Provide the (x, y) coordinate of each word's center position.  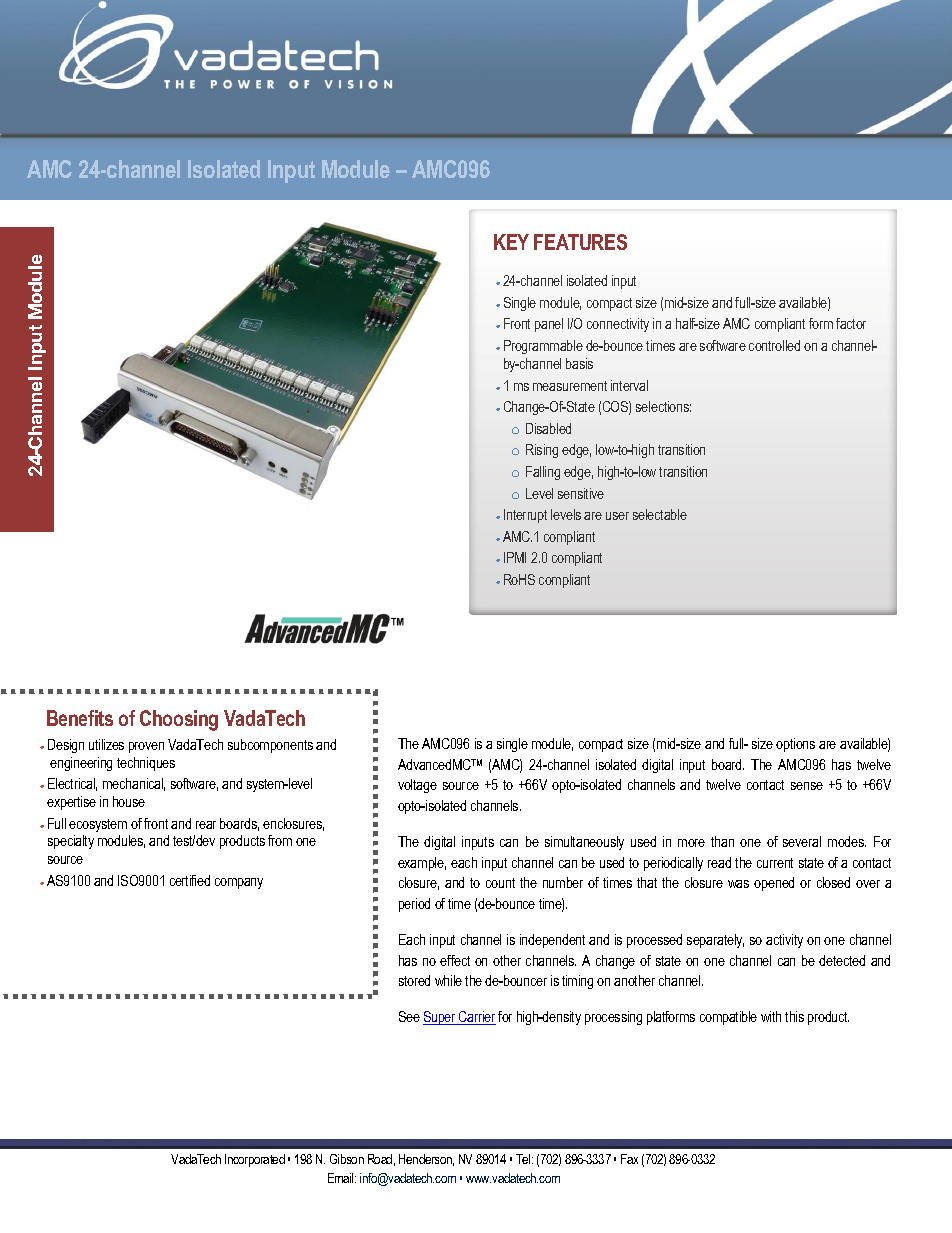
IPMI (515, 557)
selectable (660, 514)
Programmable (543, 347)
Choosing (179, 720)
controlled (774, 345)
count (500, 883)
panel (549, 325)
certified (190, 880)
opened (774, 884)
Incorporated (255, 1160)
